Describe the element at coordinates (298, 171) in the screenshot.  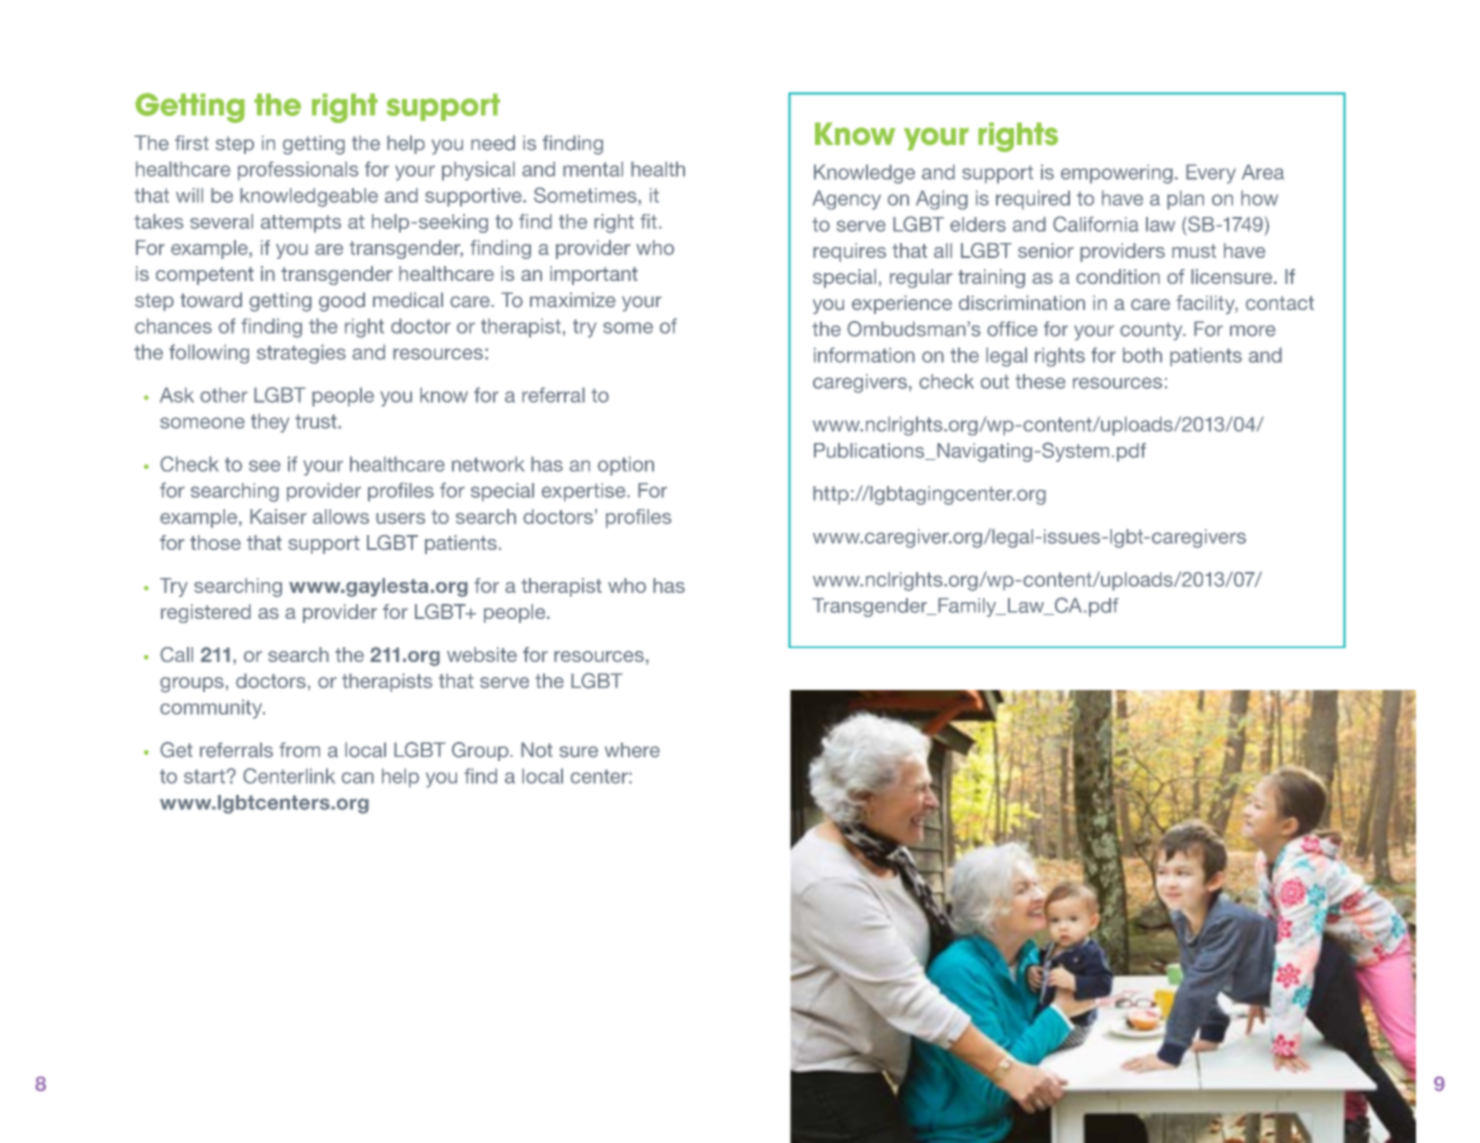
I see `professionals` at that location.
